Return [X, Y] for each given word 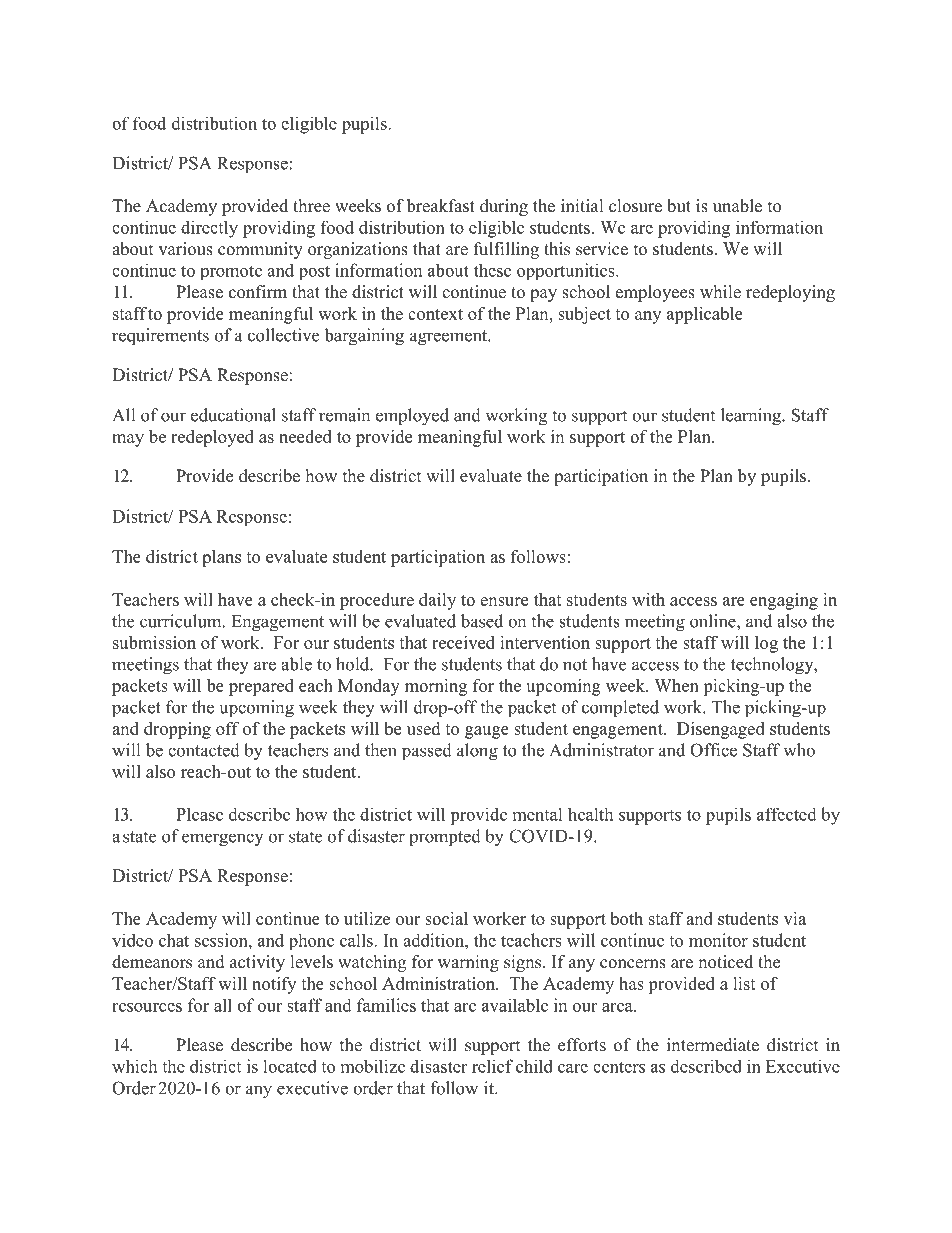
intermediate [713, 1045]
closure [635, 206]
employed [412, 417]
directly [209, 229]
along [477, 752]
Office [713, 750]
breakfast [441, 206]
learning [752, 417]
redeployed [212, 438]
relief [492, 1066]
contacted [204, 750]
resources [147, 1007]
